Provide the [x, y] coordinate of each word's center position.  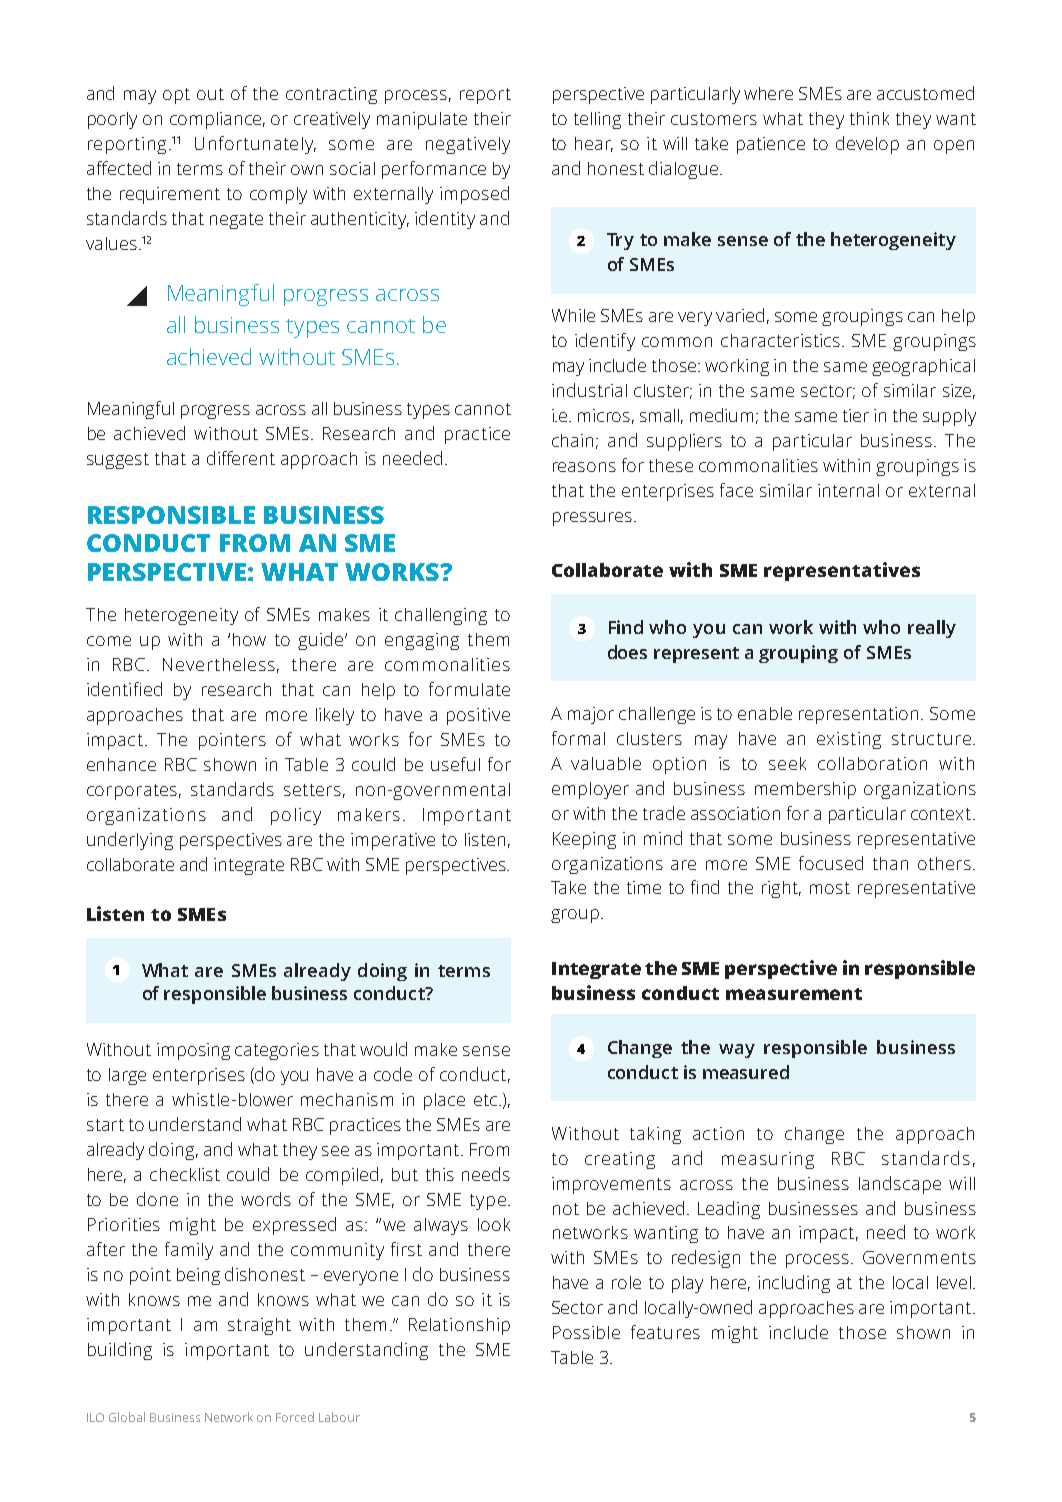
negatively [468, 145]
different [241, 458]
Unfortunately [255, 145]
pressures [592, 519]
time [644, 887]
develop [867, 145]
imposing [193, 1051]
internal [848, 490]
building [120, 1351]
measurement [794, 994]
